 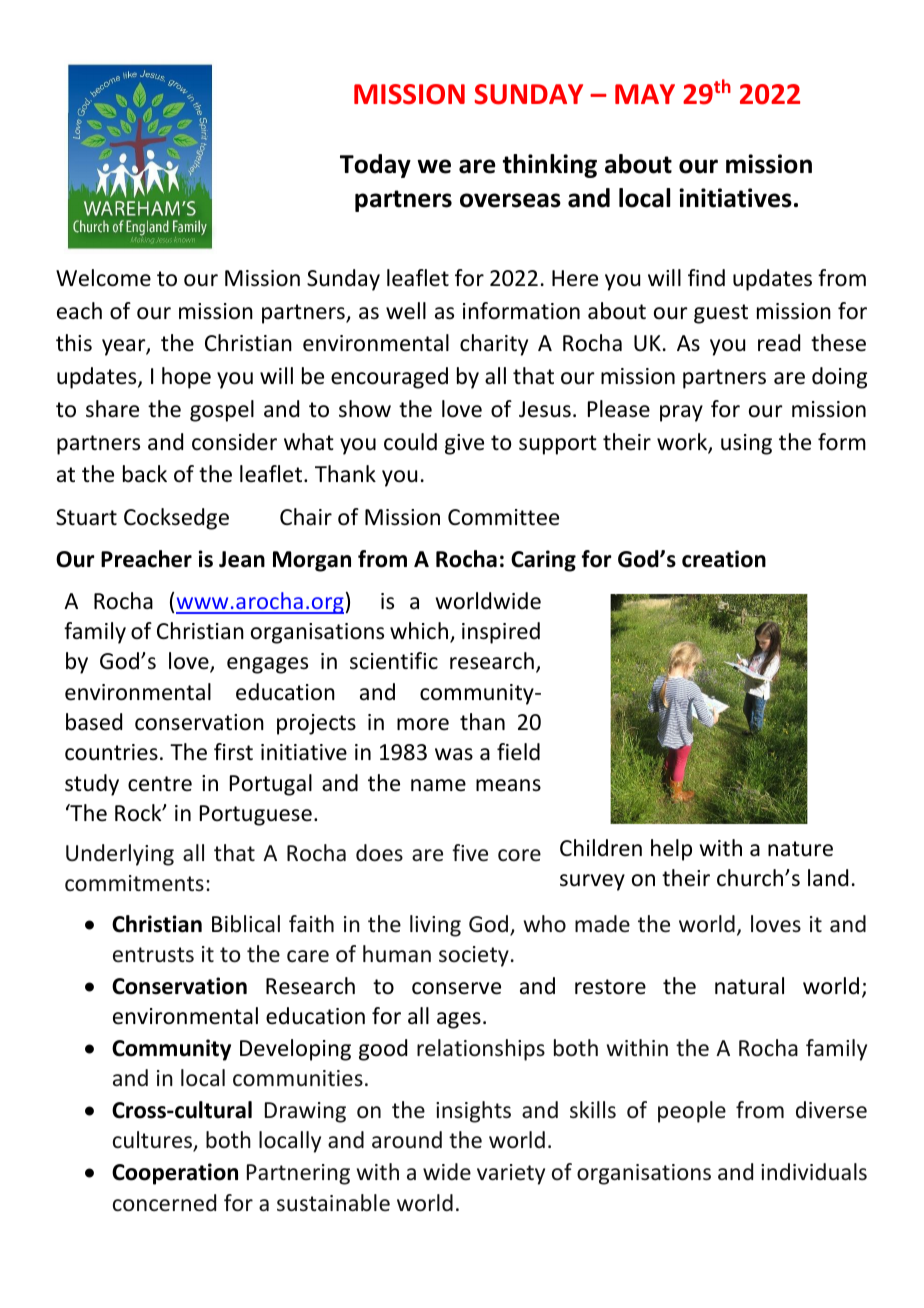 What do you see at coordinates (389, 378) in the document?
I see `encouraged` at bounding box center [389, 378].
